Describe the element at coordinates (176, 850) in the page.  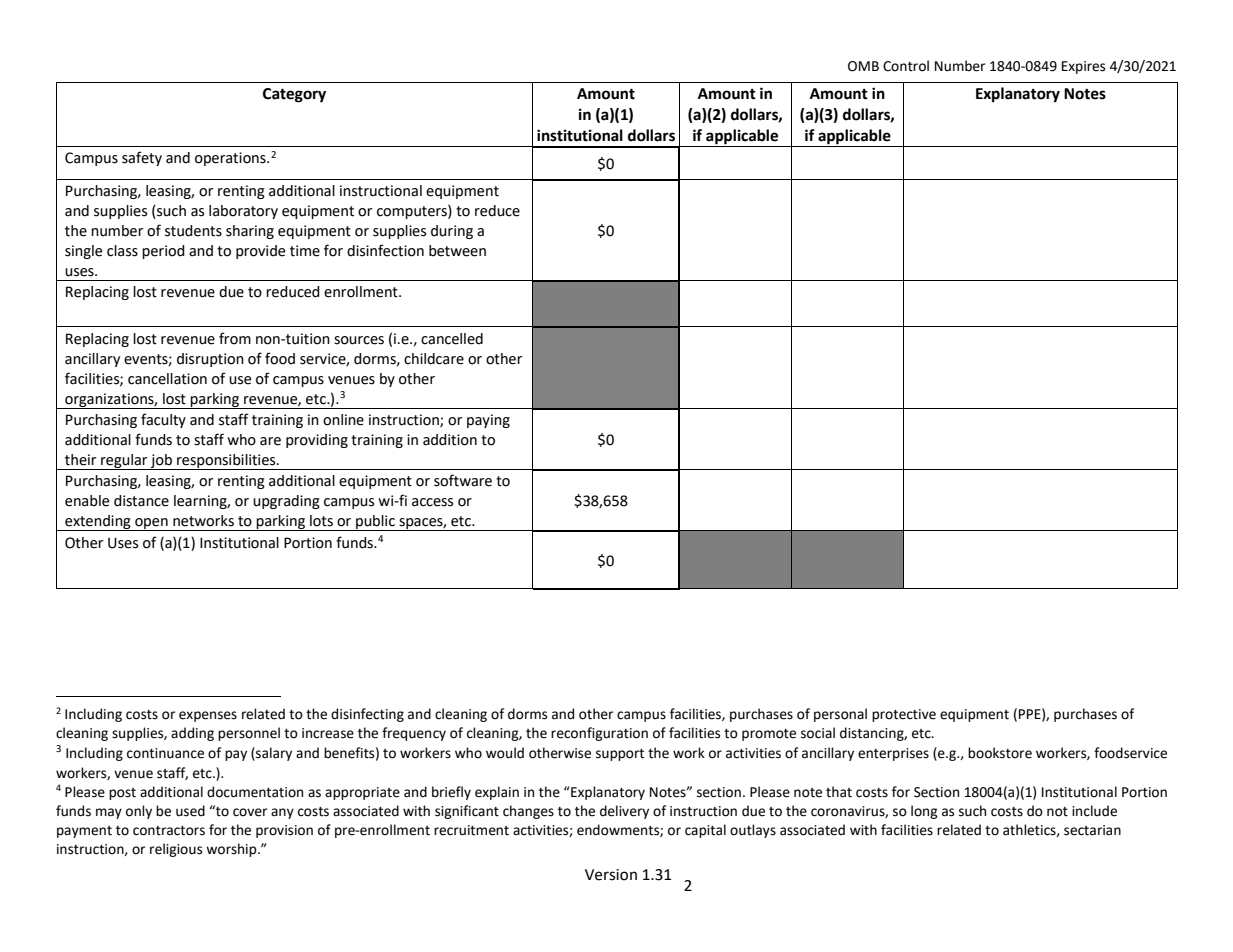
I see `religious` at that location.
